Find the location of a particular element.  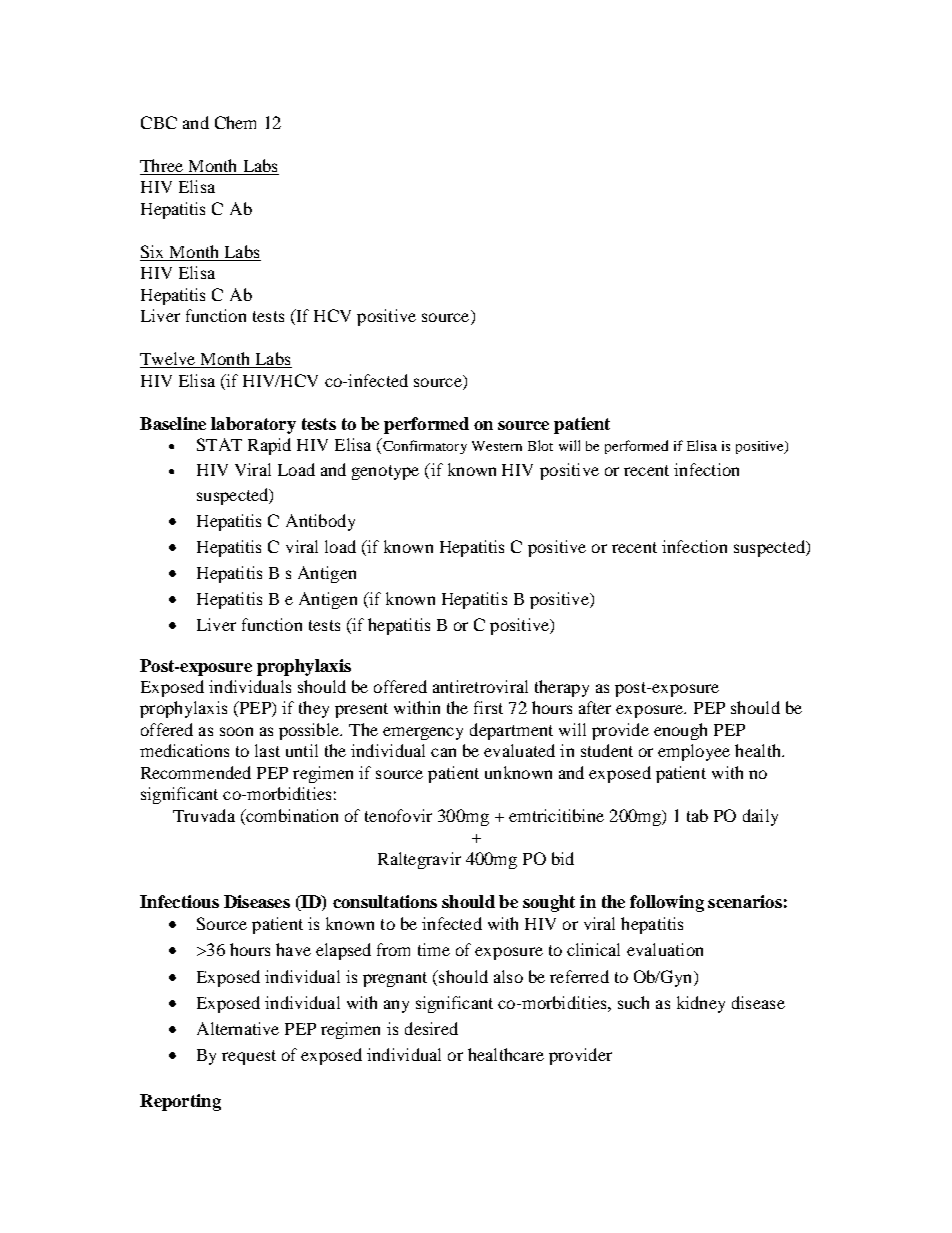

Antibody is located at coordinates (320, 522).
